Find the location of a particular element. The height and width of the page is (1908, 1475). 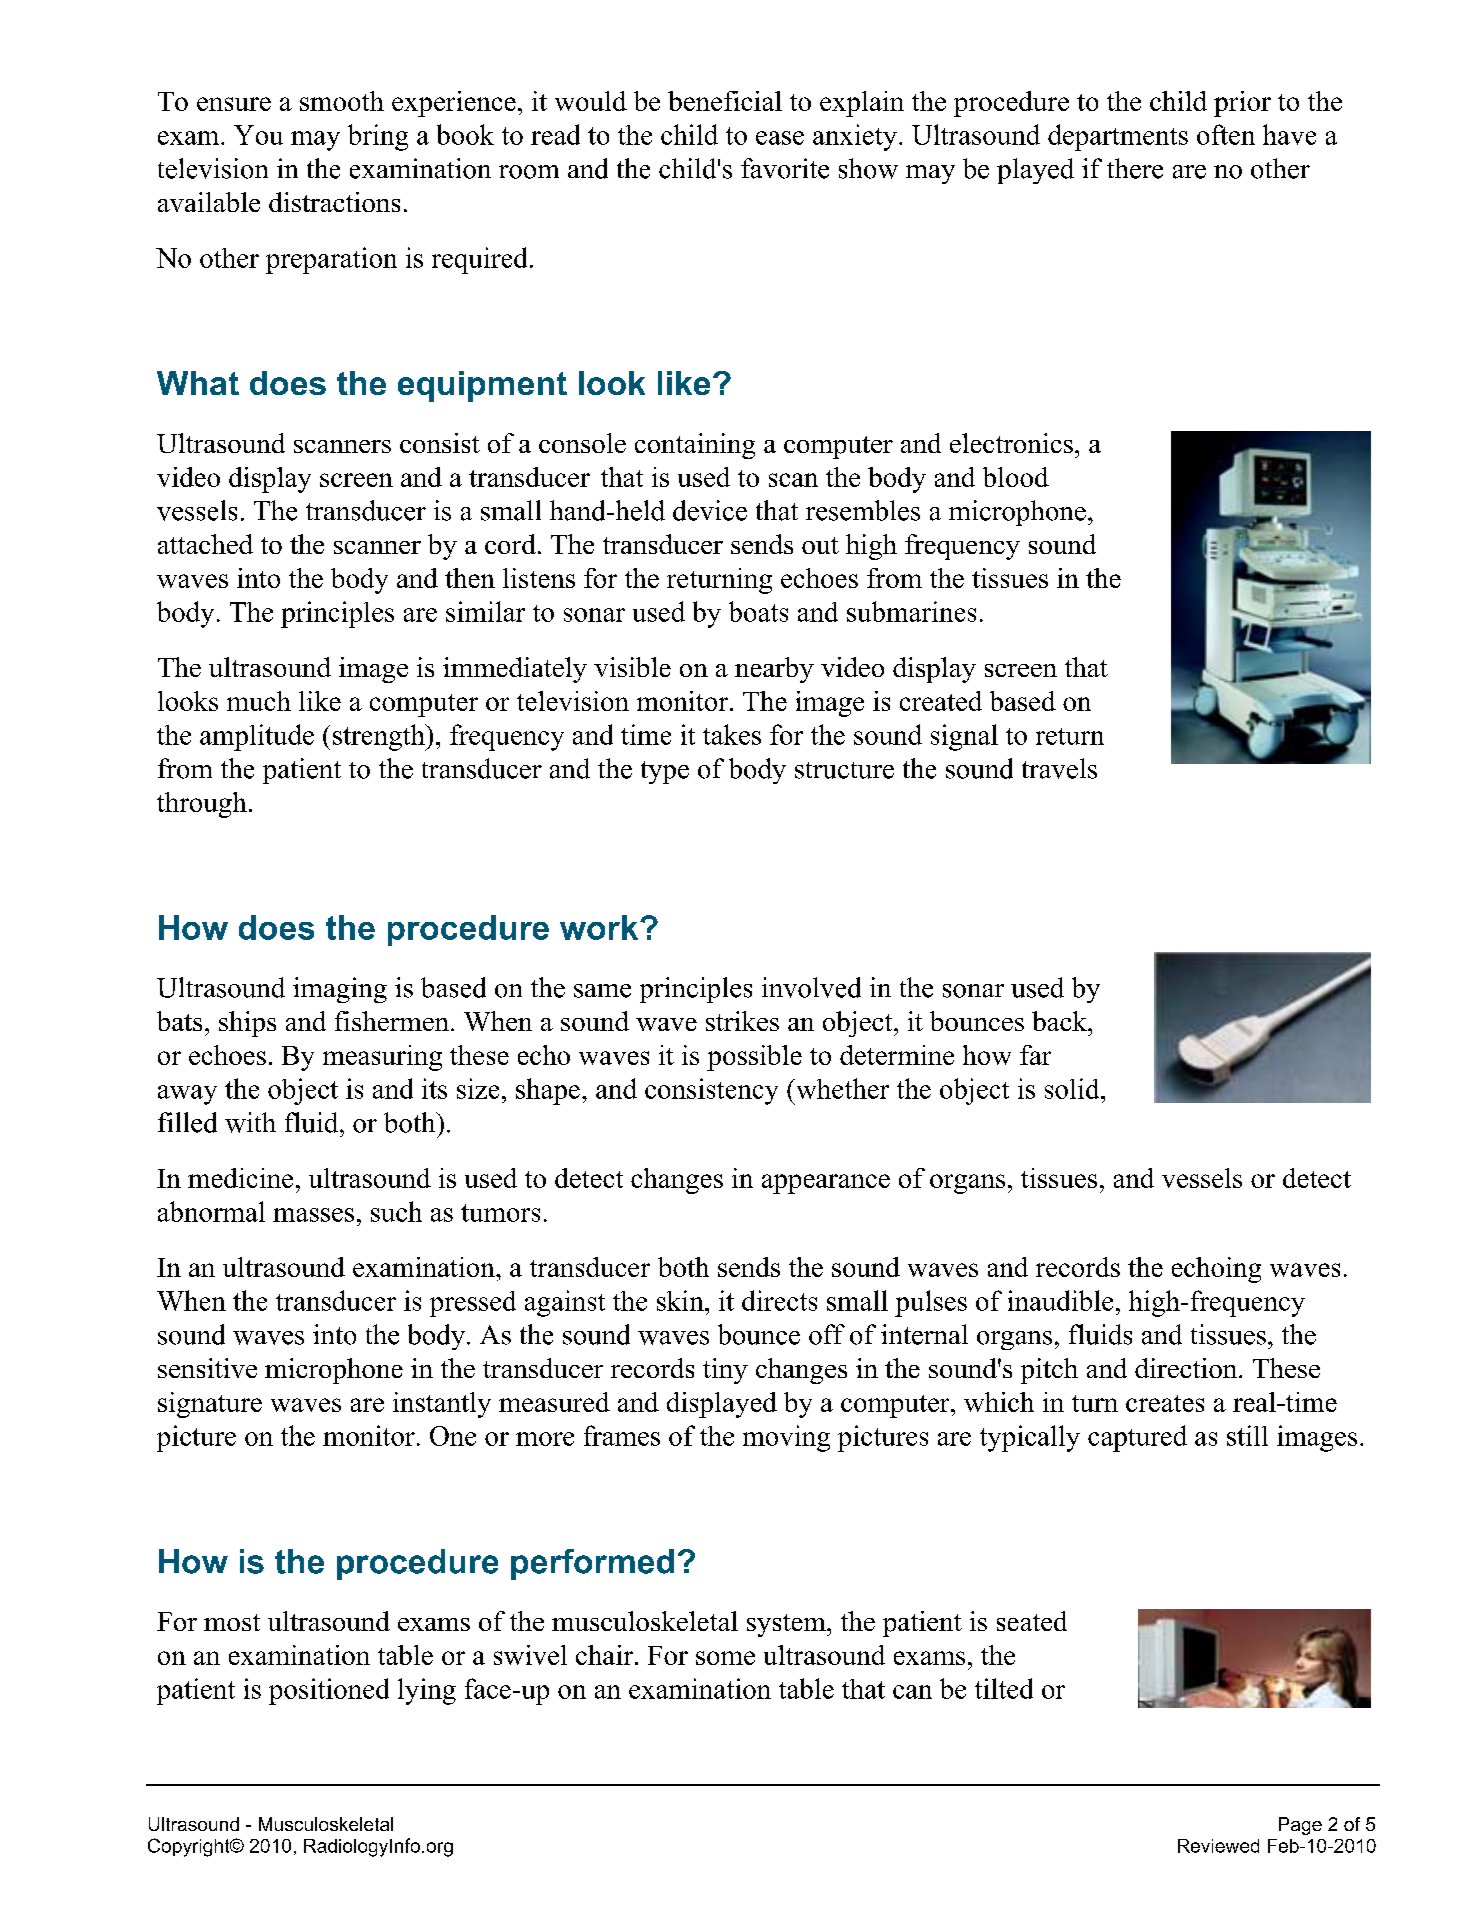

ease is located at coordinates (780, 138).
